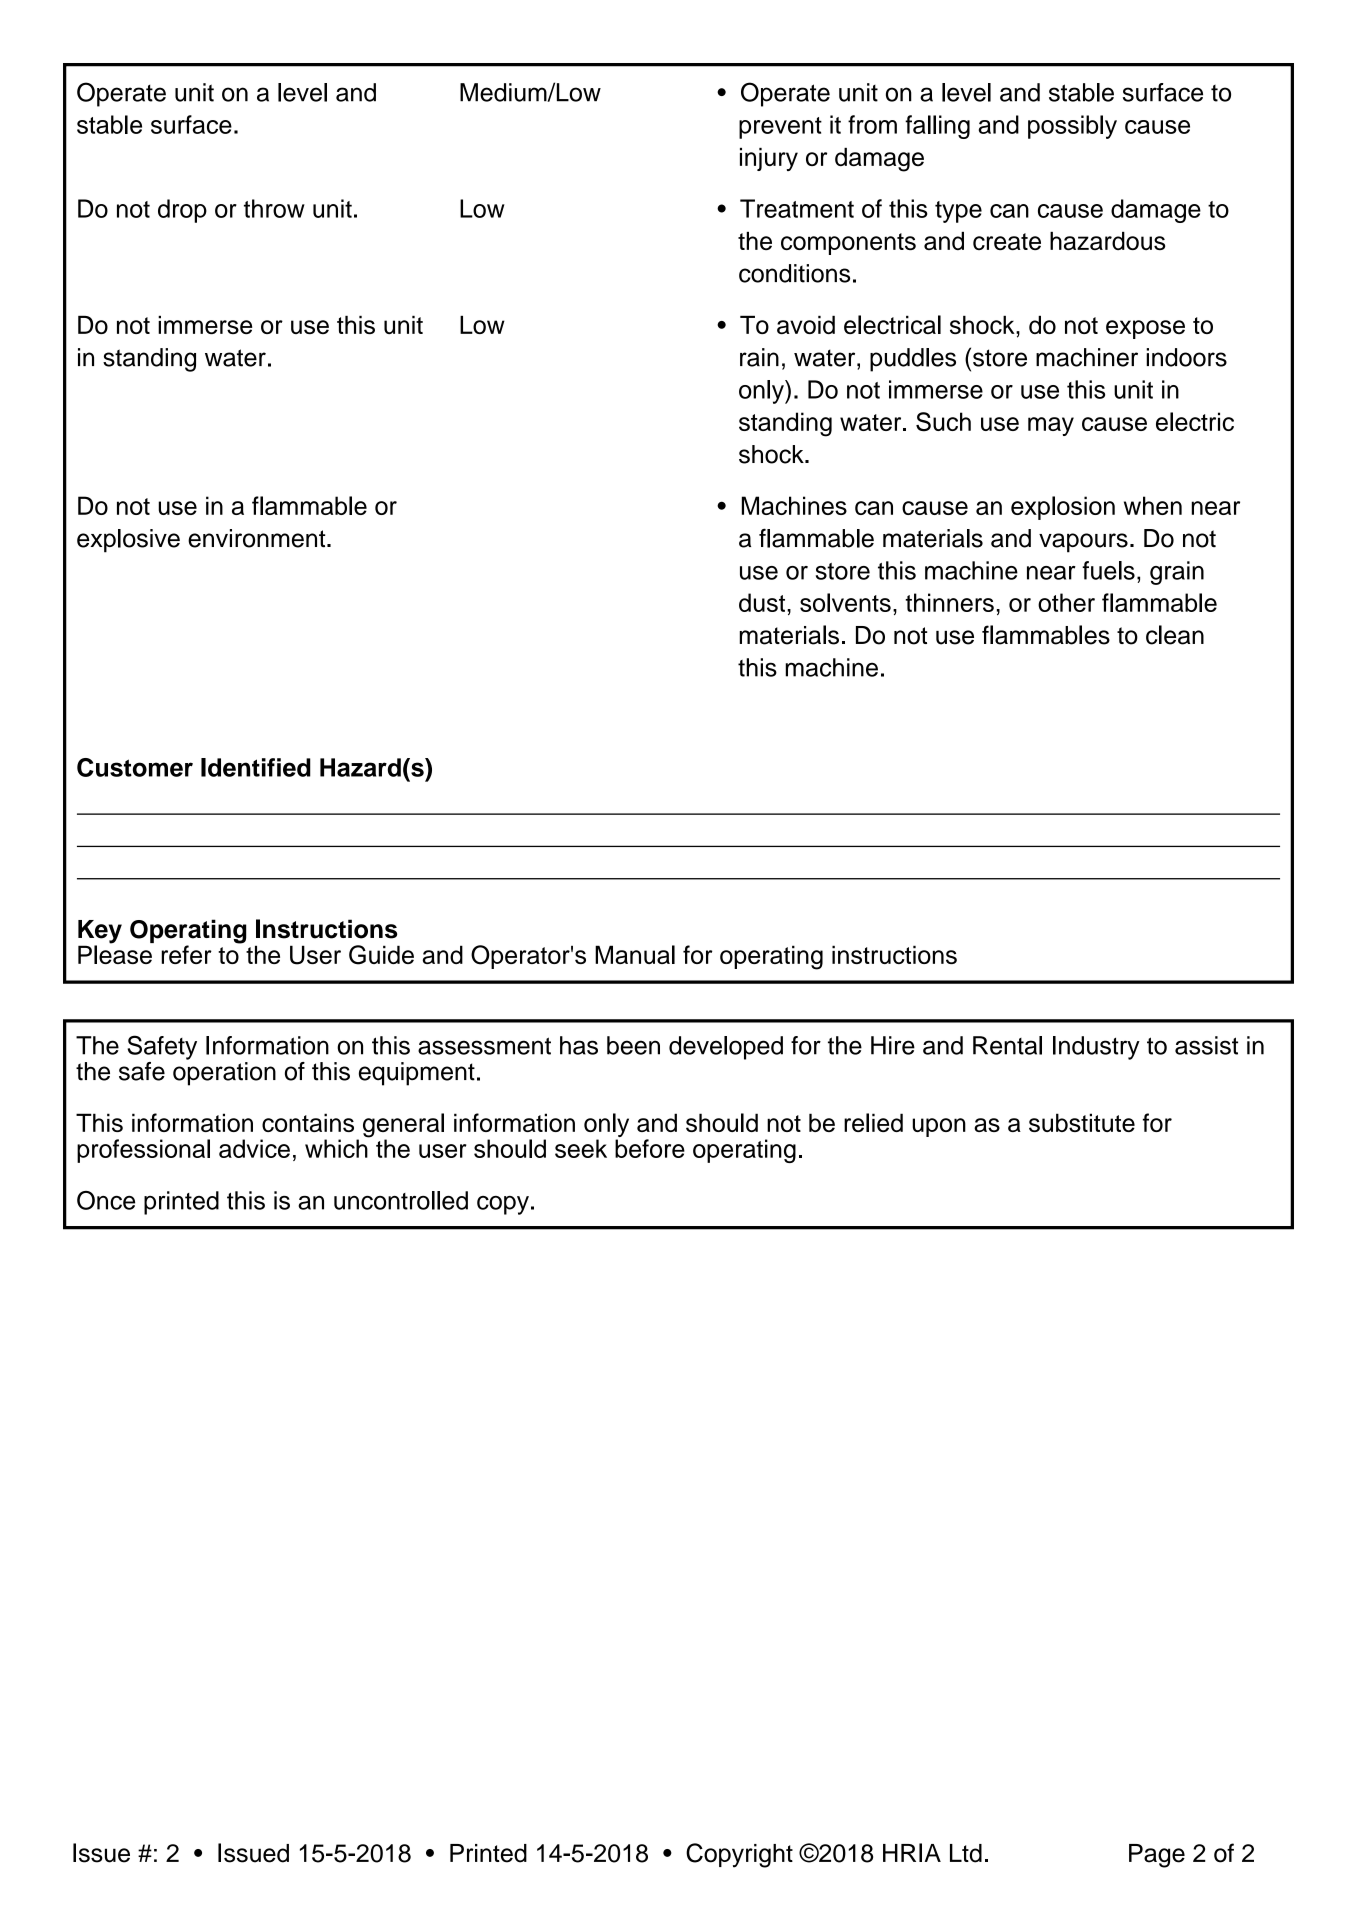  What do you see at coordinates (1175, 635) in the image?
I see `clean` at bounding box center [1175, 635].
